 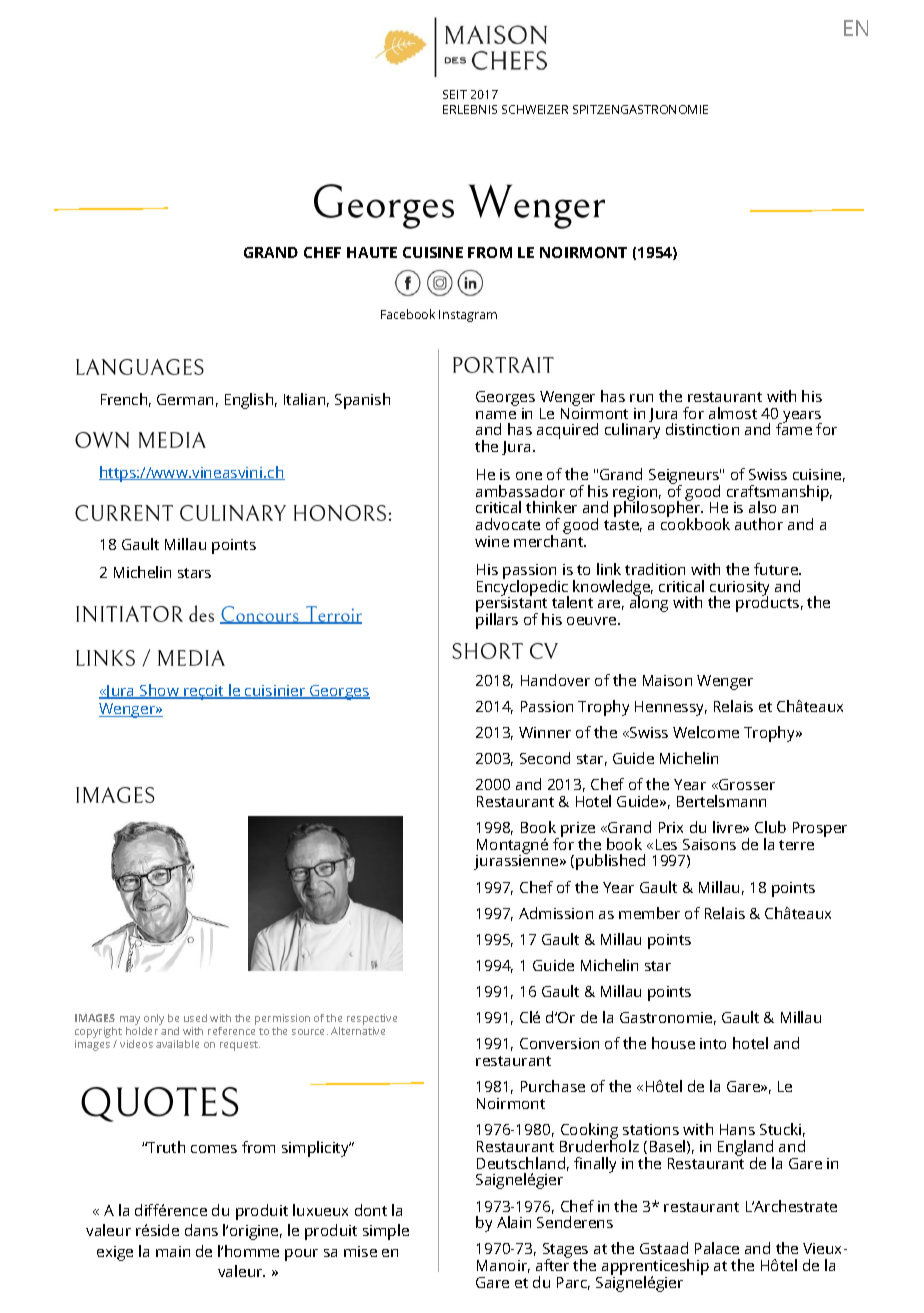 I want to click on Alain, so click(x=514, y=1222).
